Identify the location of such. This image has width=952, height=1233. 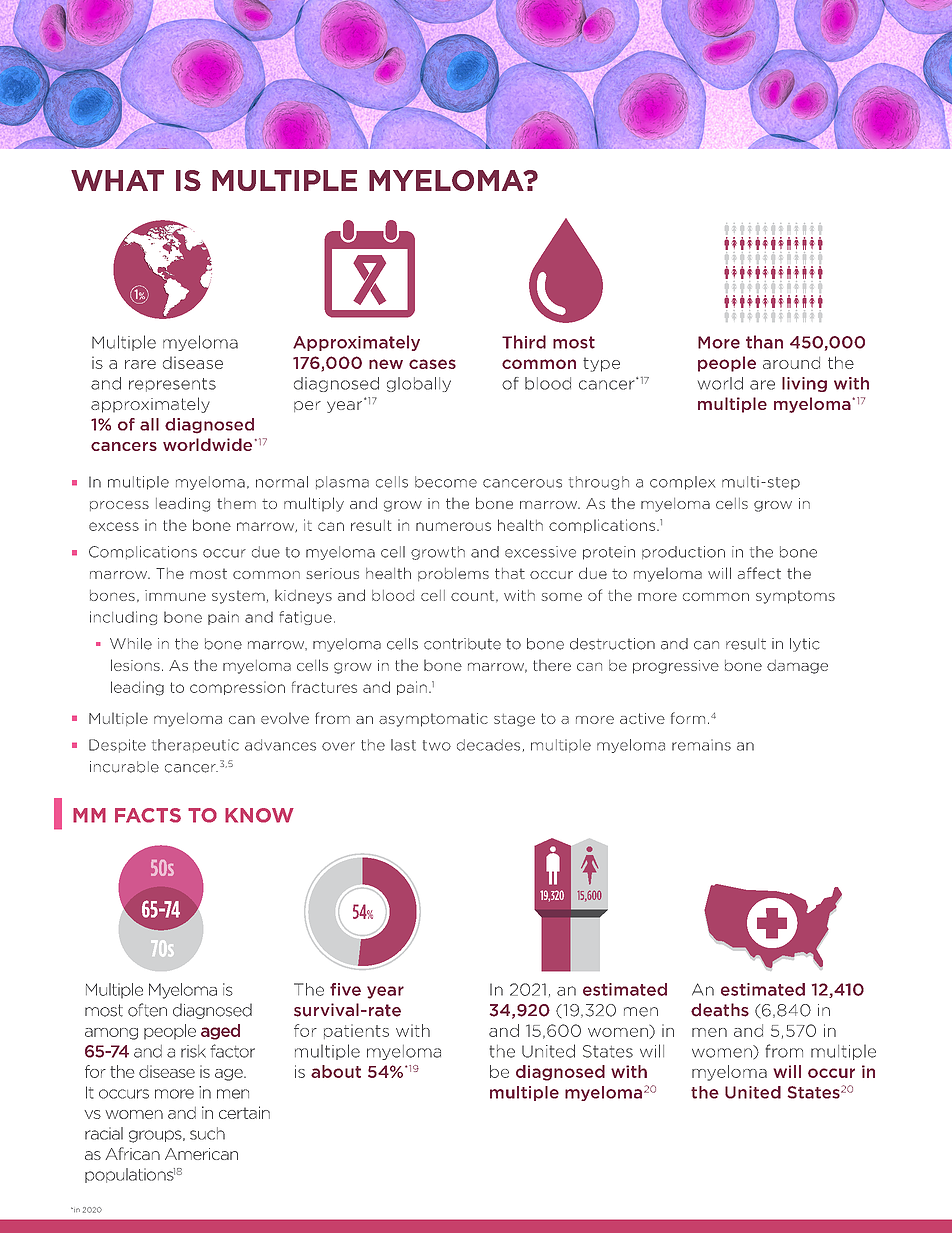
(207, 1133).
